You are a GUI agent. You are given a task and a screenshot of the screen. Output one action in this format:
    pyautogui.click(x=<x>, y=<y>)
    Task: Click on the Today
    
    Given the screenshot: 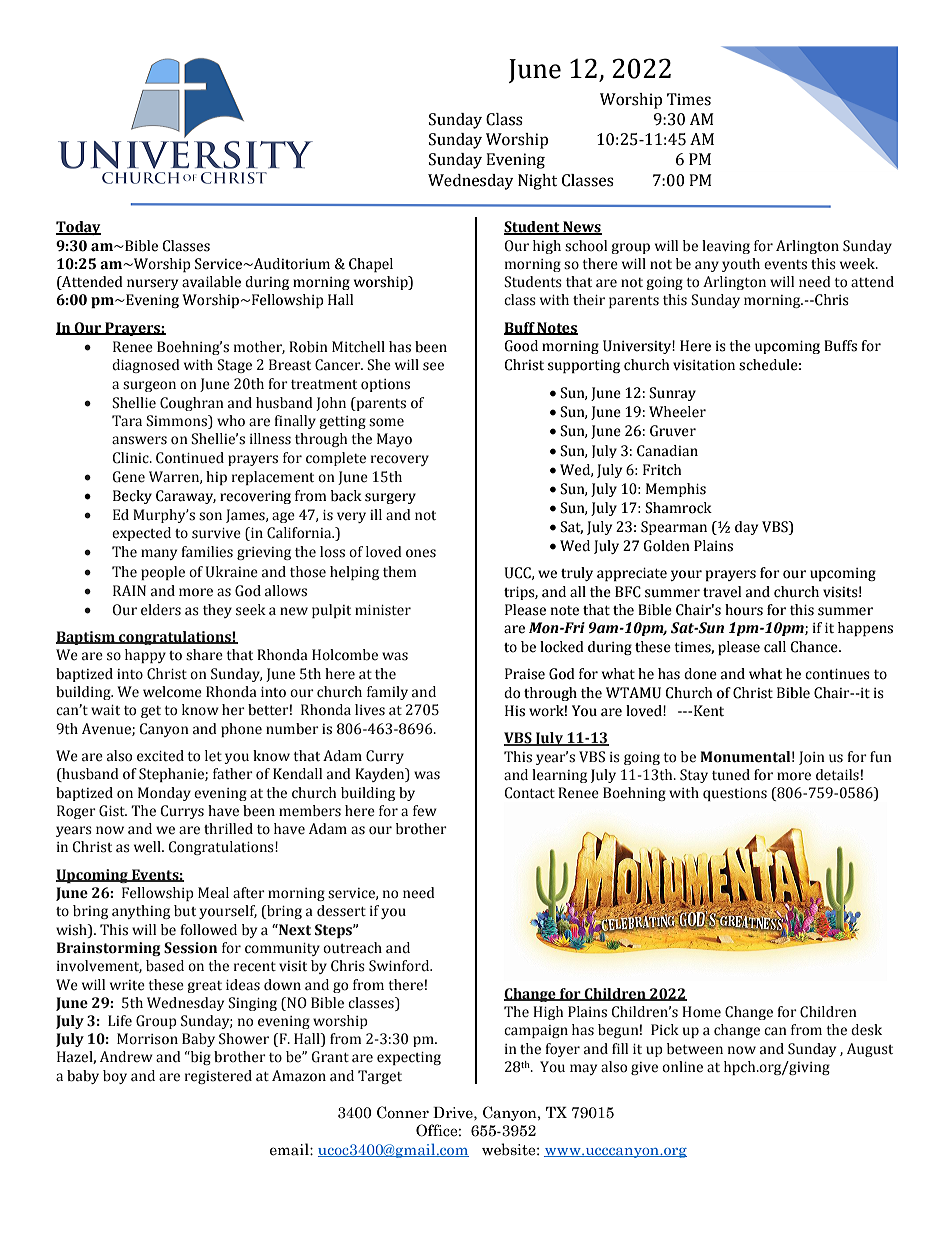 What is the action you would take?
    pyautogui.click(x=78, y=228)
